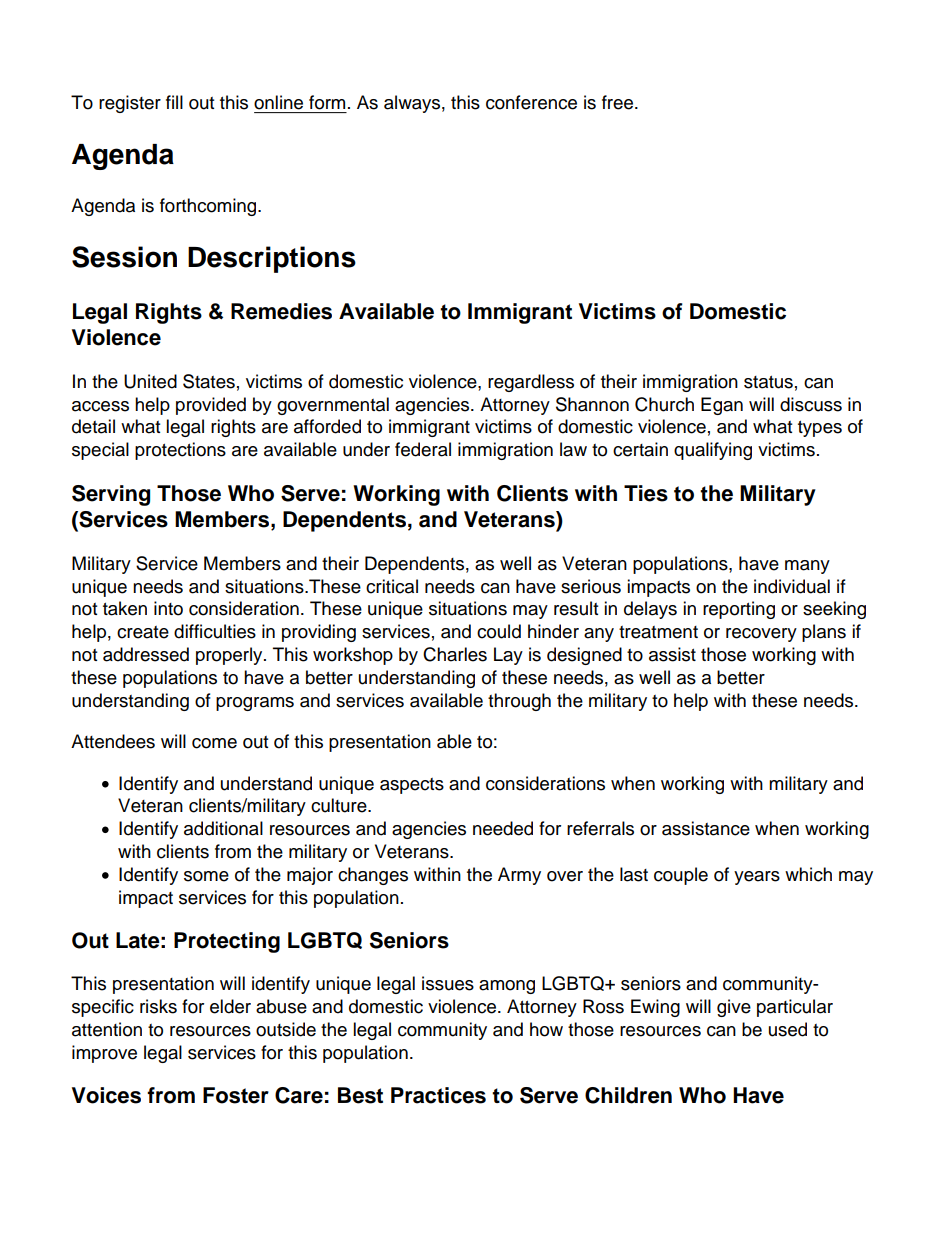  What do you see at coordinates (438, 1095) in the screenshot?
I see `Practices` at bounding box center [438, 1095].
